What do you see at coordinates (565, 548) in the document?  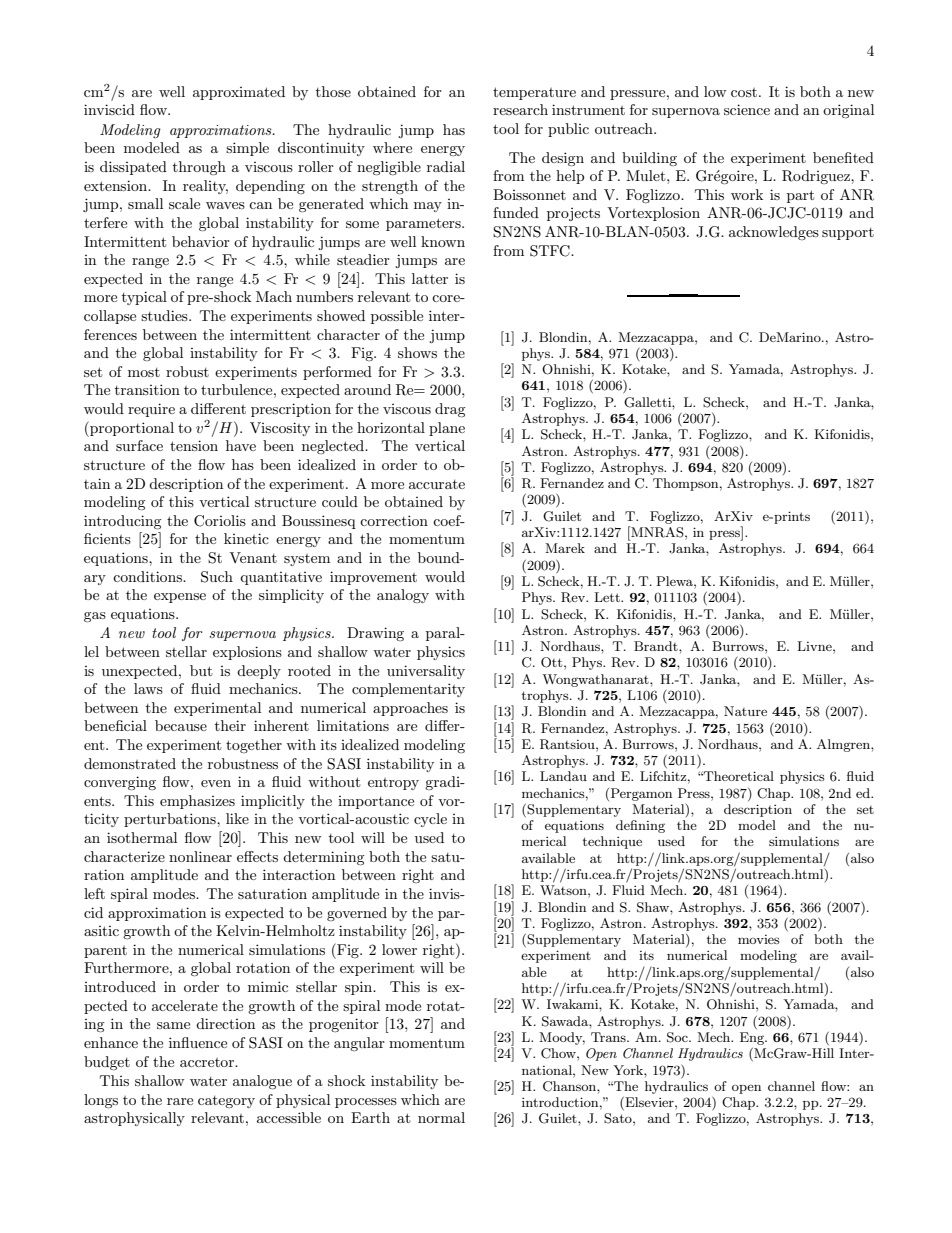 I see `Marek` at bounding box center [565, 548].
